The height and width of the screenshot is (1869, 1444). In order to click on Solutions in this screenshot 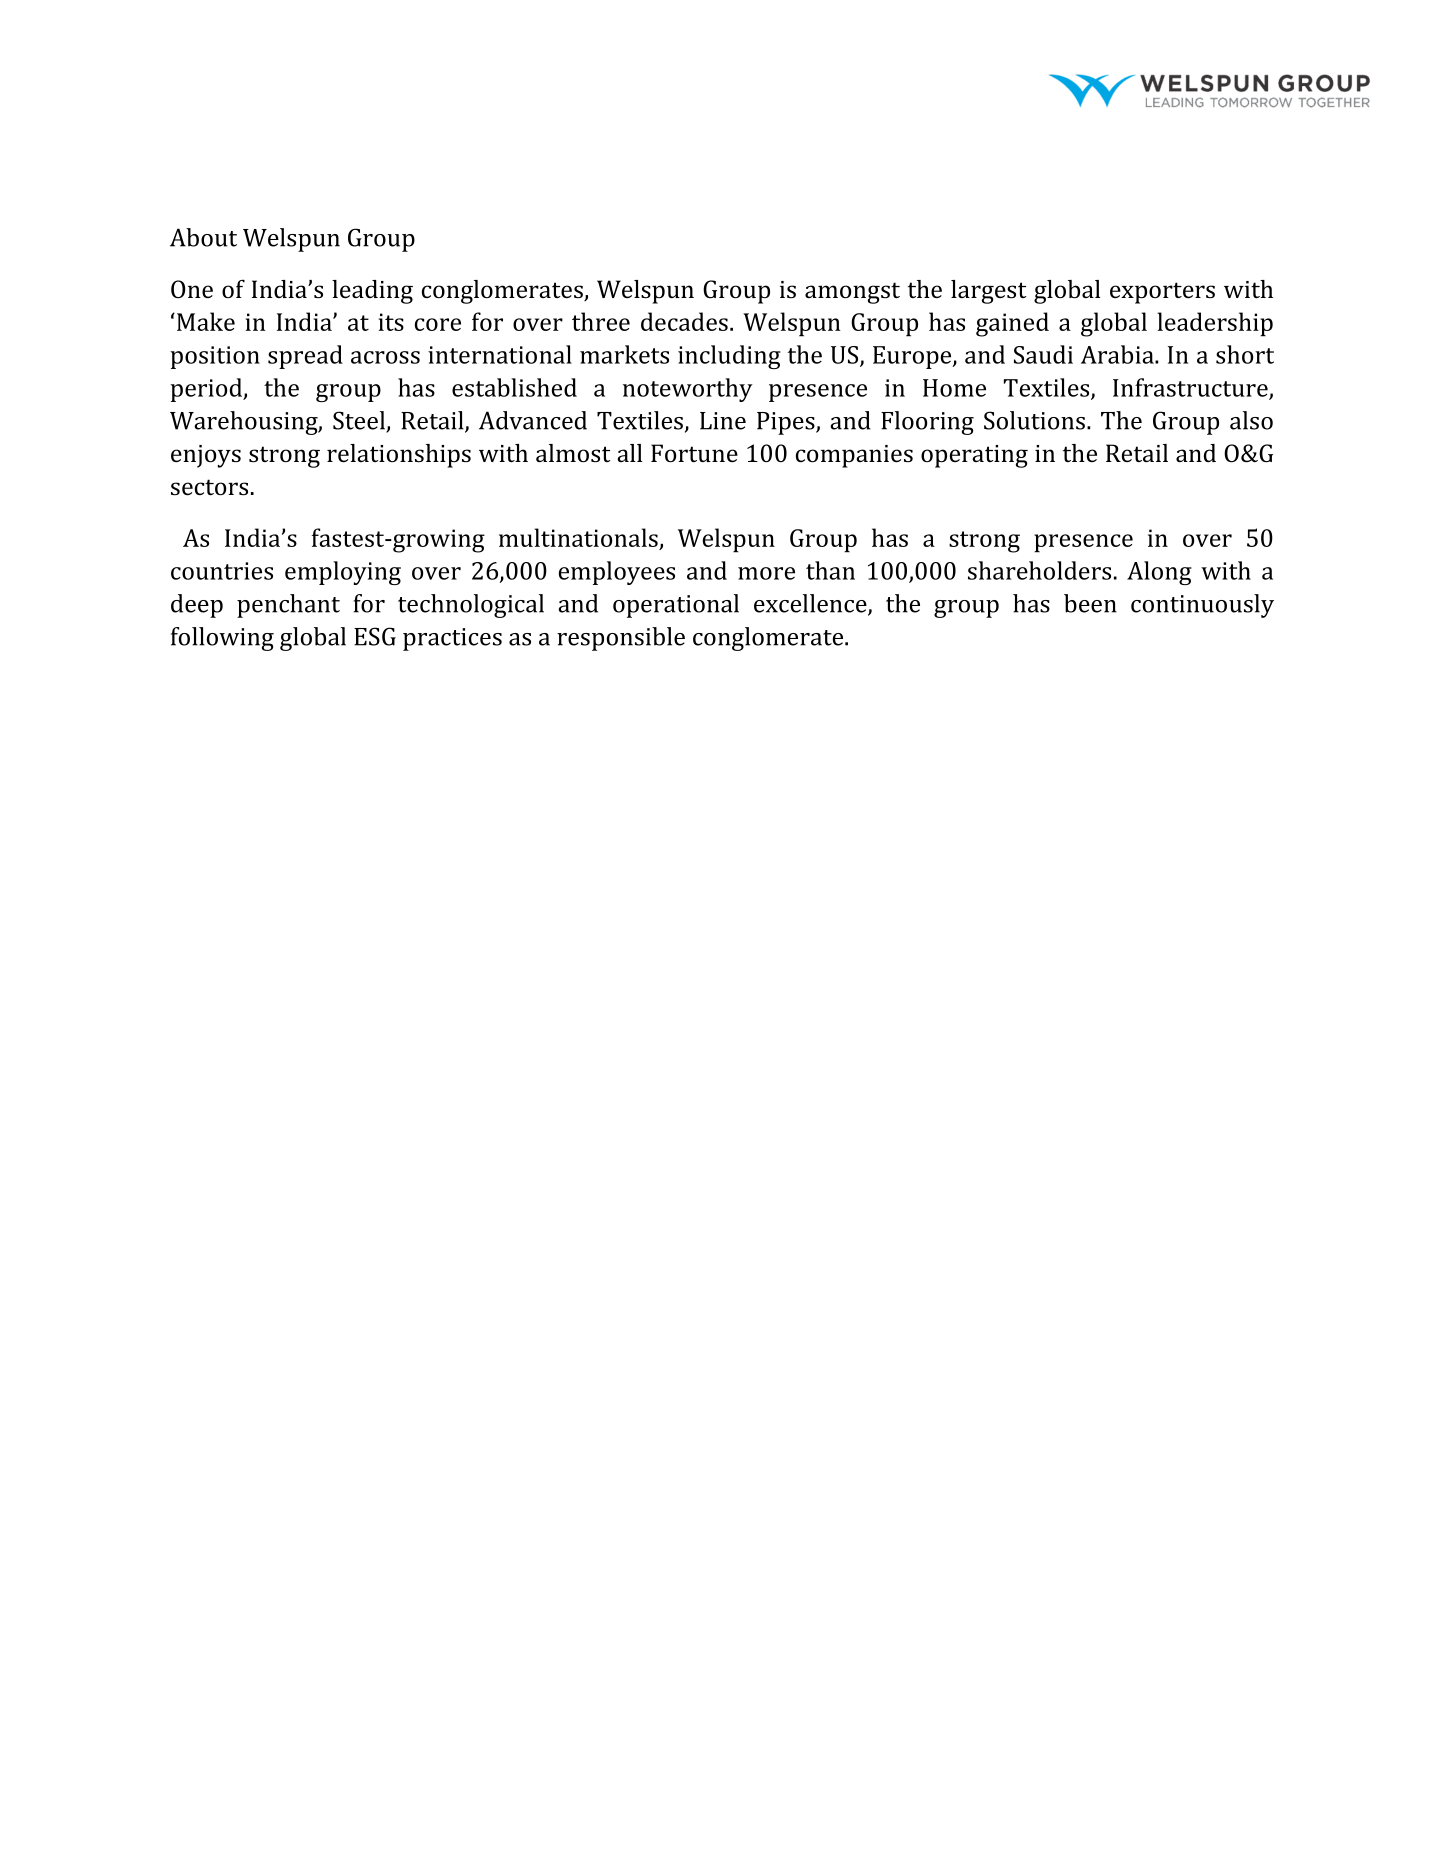, I will do `click(1034, 420)`.
